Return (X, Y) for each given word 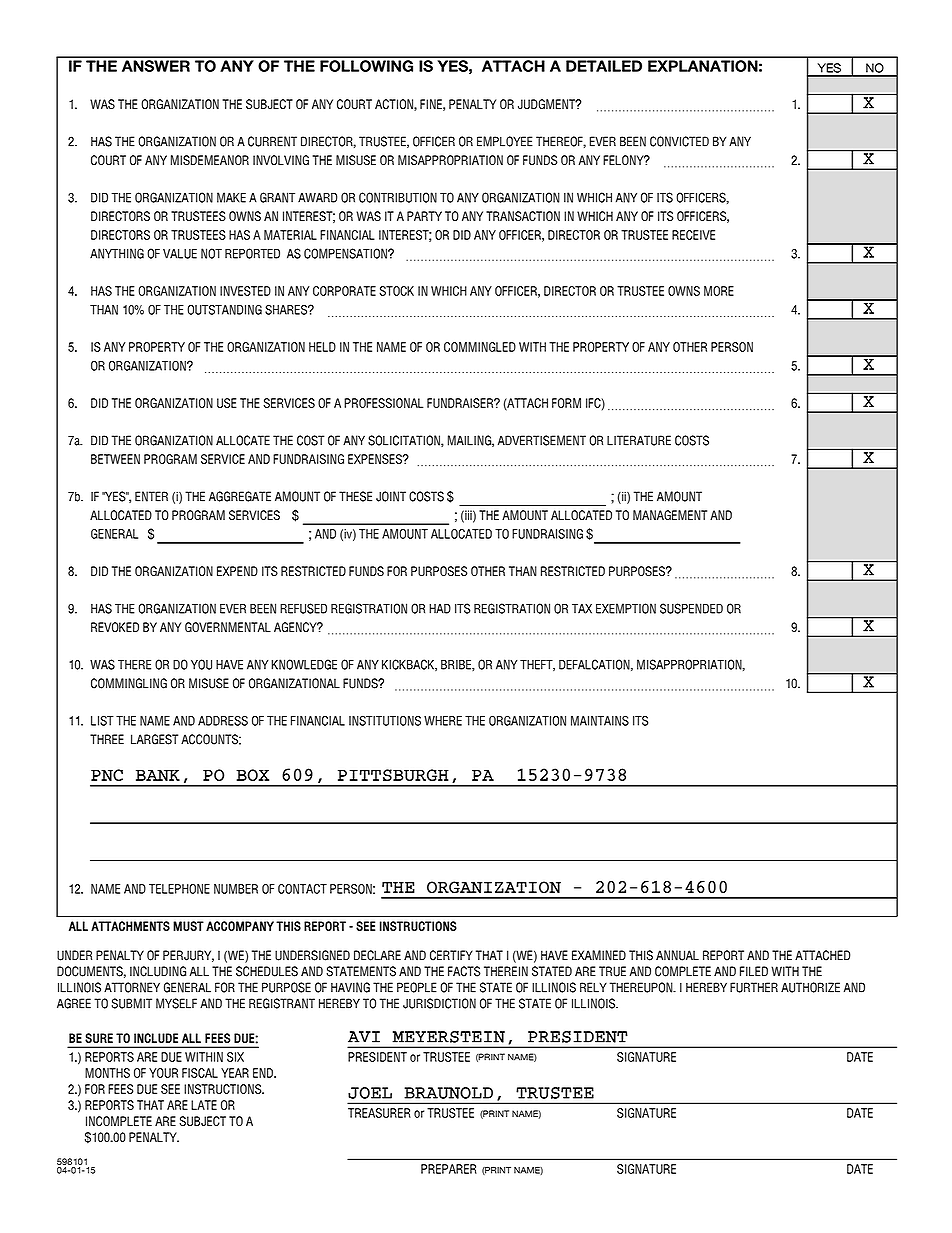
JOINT (391, 496)
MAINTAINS (600, 720)
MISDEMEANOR (210, 160)
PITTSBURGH (393, 775)
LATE (204, 1105)
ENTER (151, 496)
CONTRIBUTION (398, 197)
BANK (158, 775)
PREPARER (449, 1169)
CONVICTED (679, 141)
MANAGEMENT (670, 515)
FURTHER (754, 987)
